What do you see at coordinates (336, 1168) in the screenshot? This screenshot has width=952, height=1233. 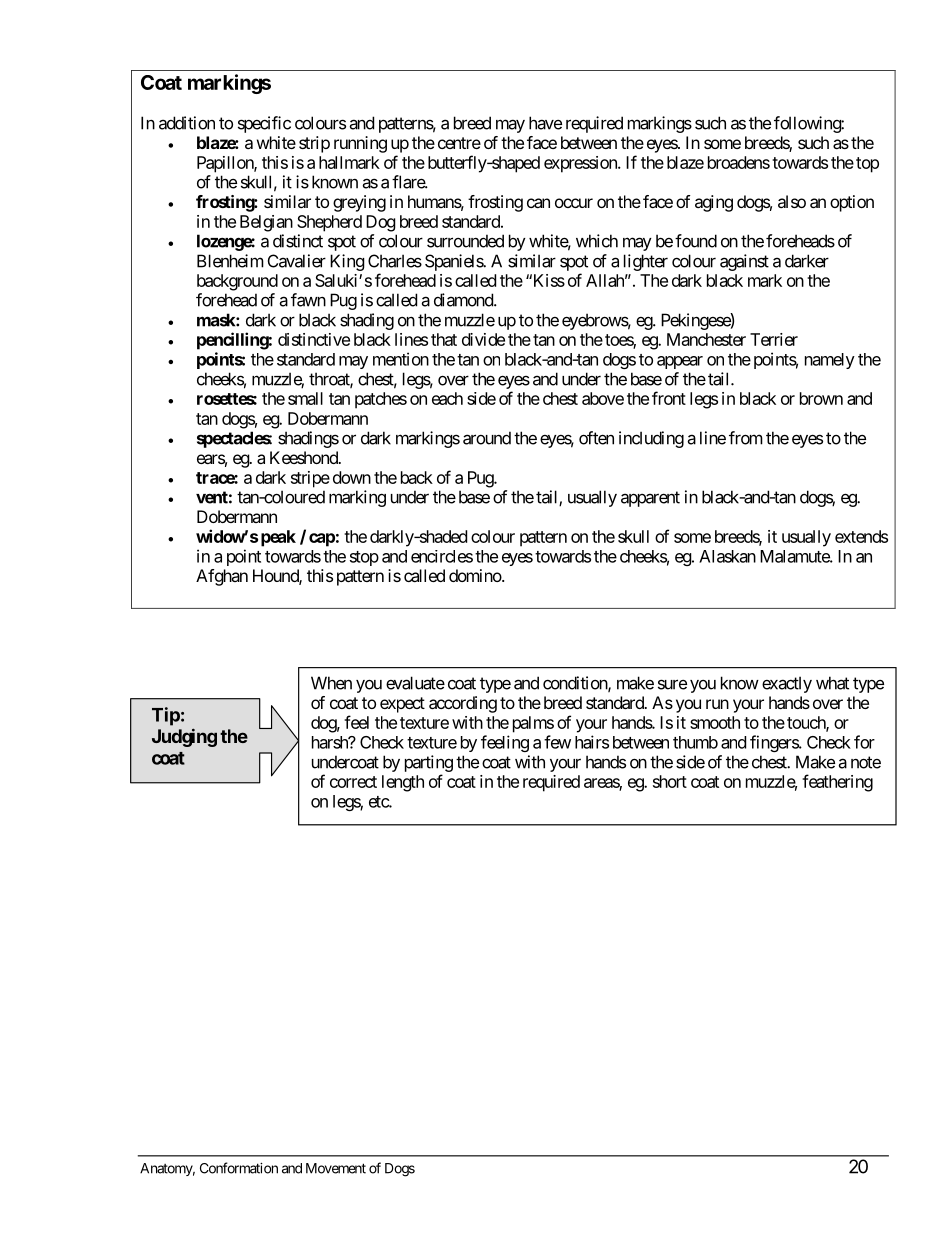 I see `Movement` at bounding box center [336, 1168].
